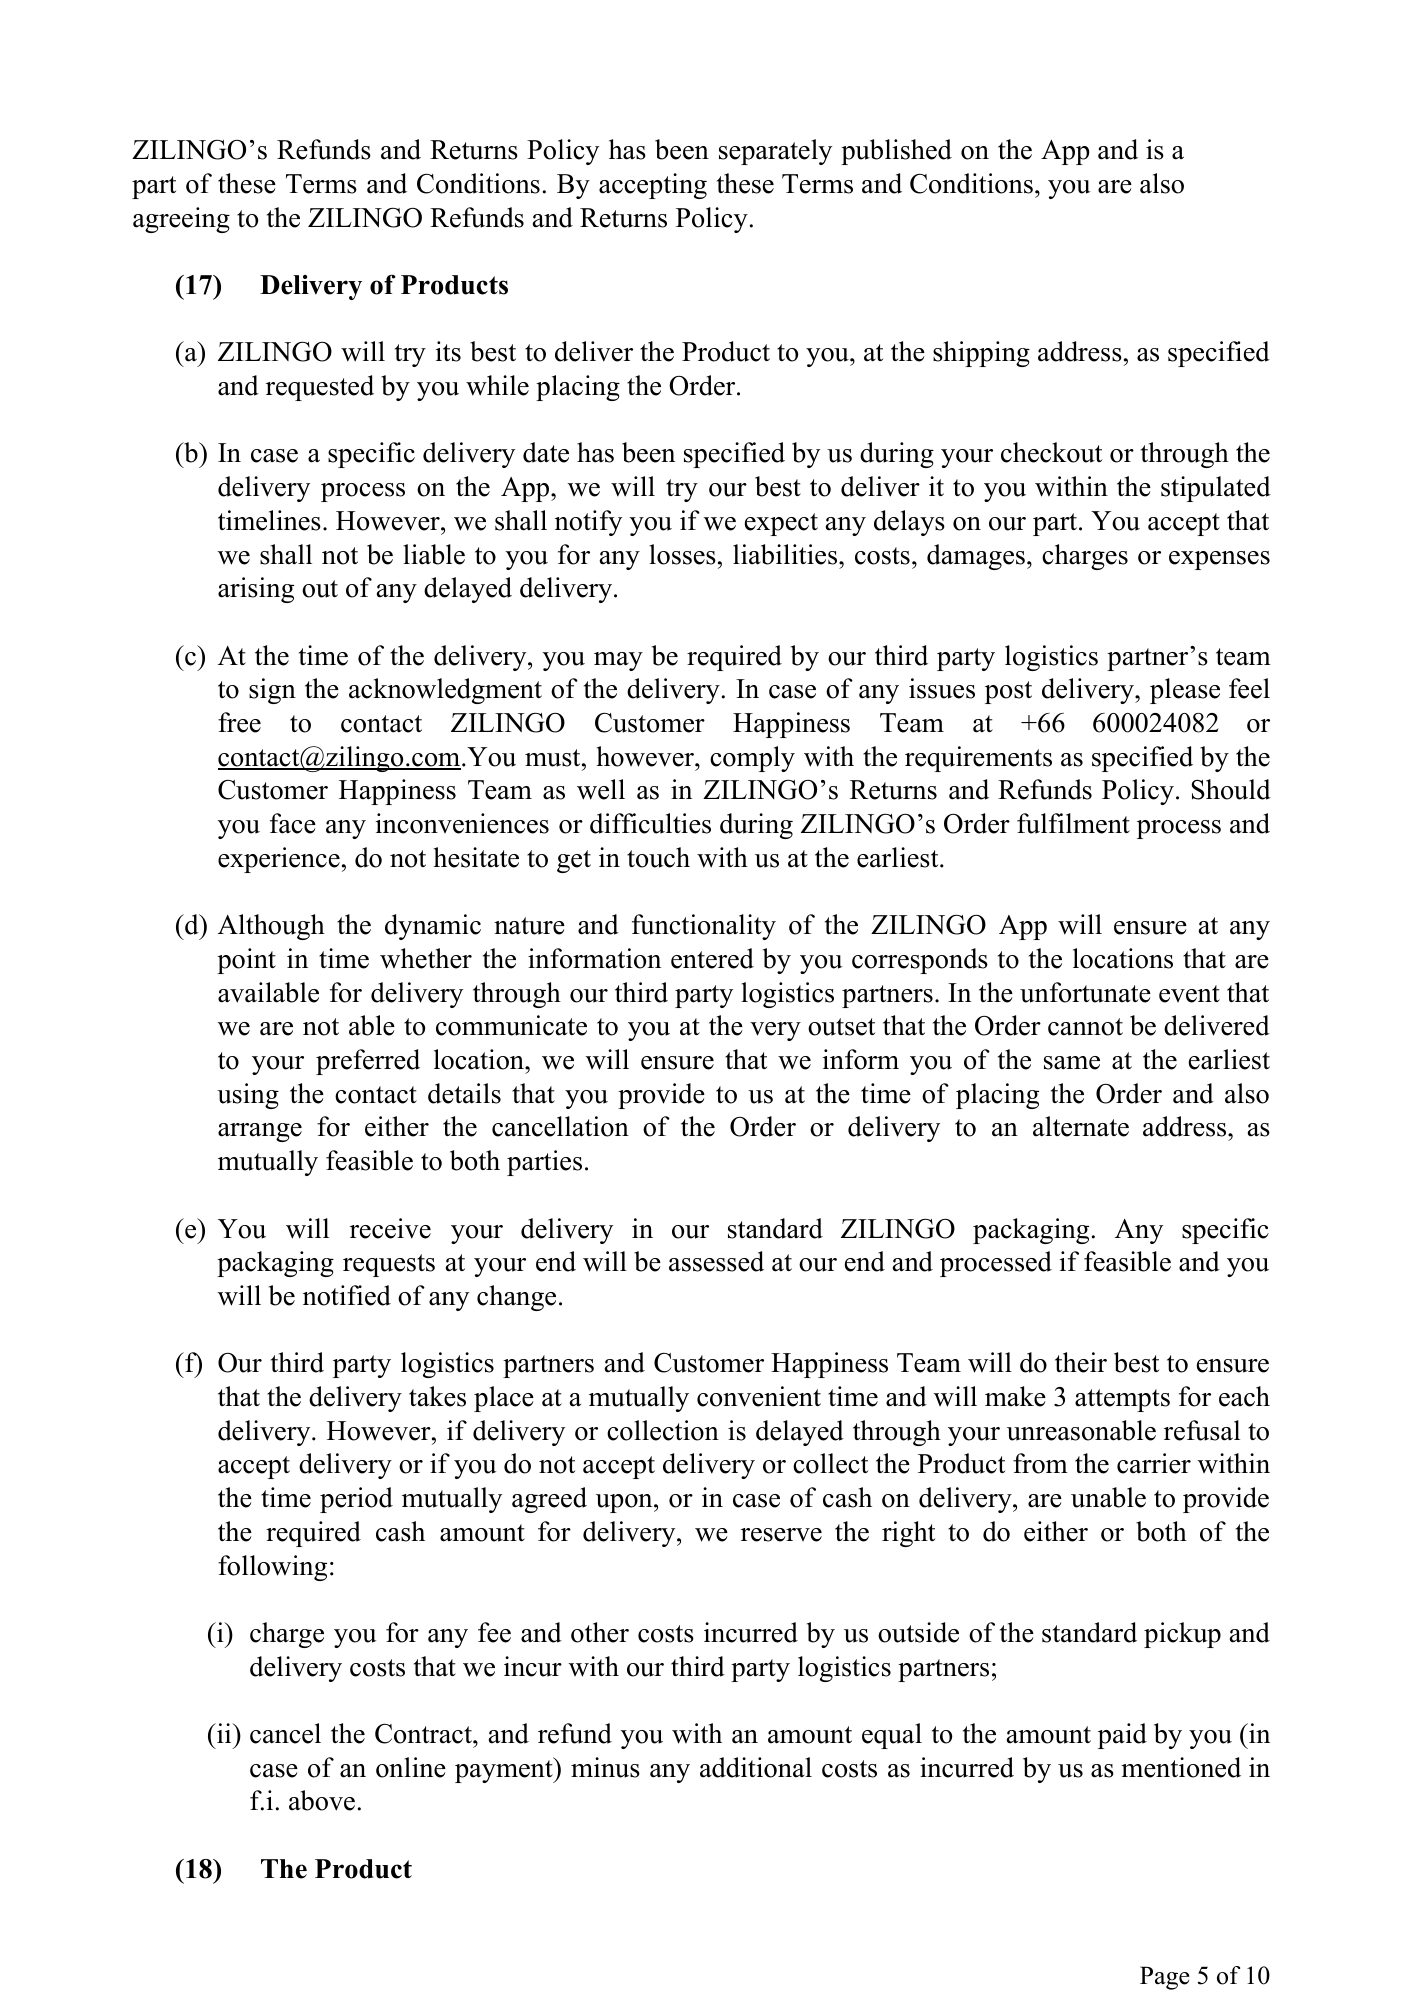 Image resolution: width=1408 pixels, height=1992 pixels. Describe the element at coordinates (322, 1800) in the image. I see `above` at that location.
